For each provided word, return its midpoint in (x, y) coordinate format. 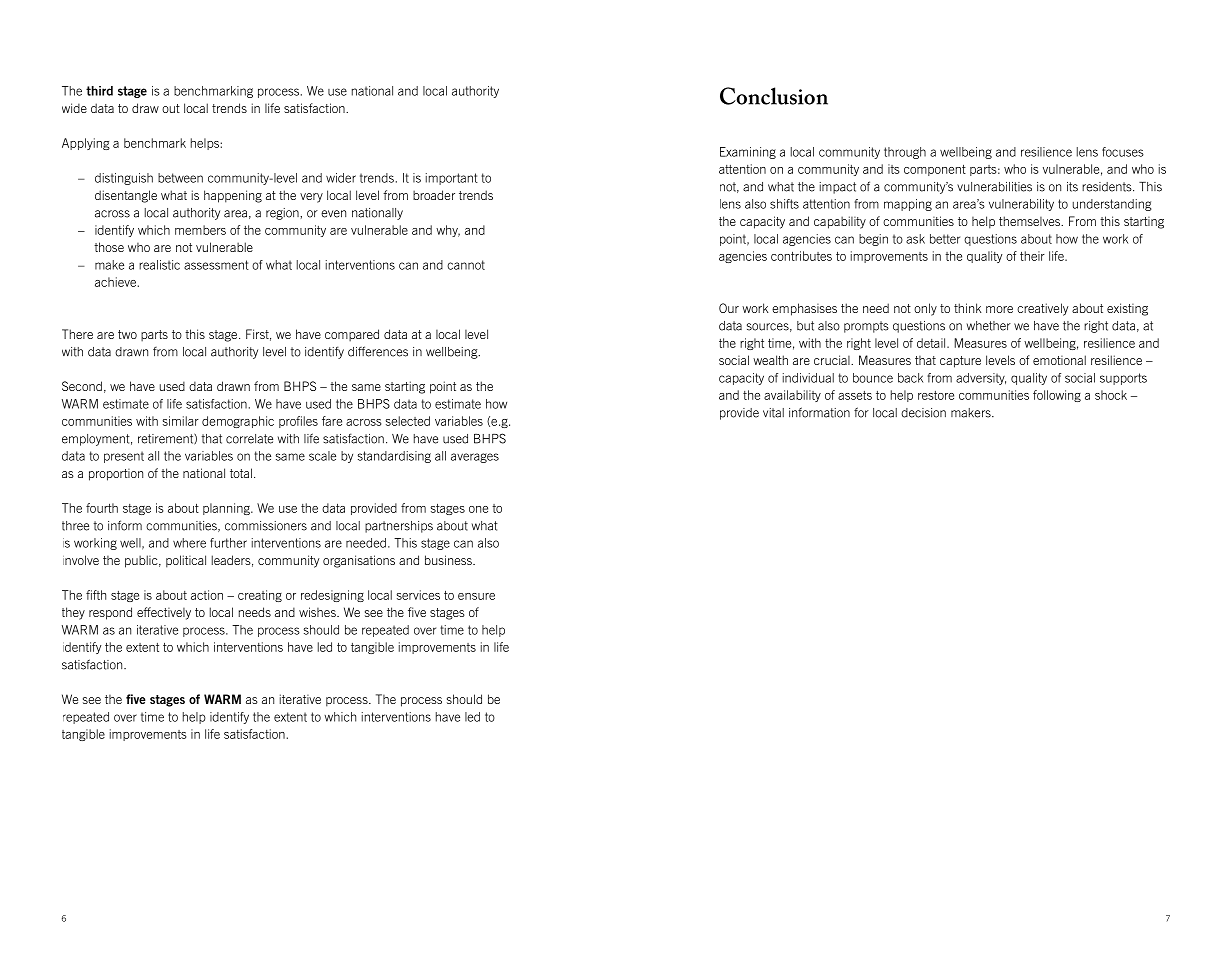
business (449, 560)
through (905, 153)
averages (475, 458)
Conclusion (774, 96)
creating (260, 596)
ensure (476, 596)
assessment (216, 265)
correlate (249, 439)
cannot (466, 265)
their (1032, 256)
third (99, 91)
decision (923, 413)
